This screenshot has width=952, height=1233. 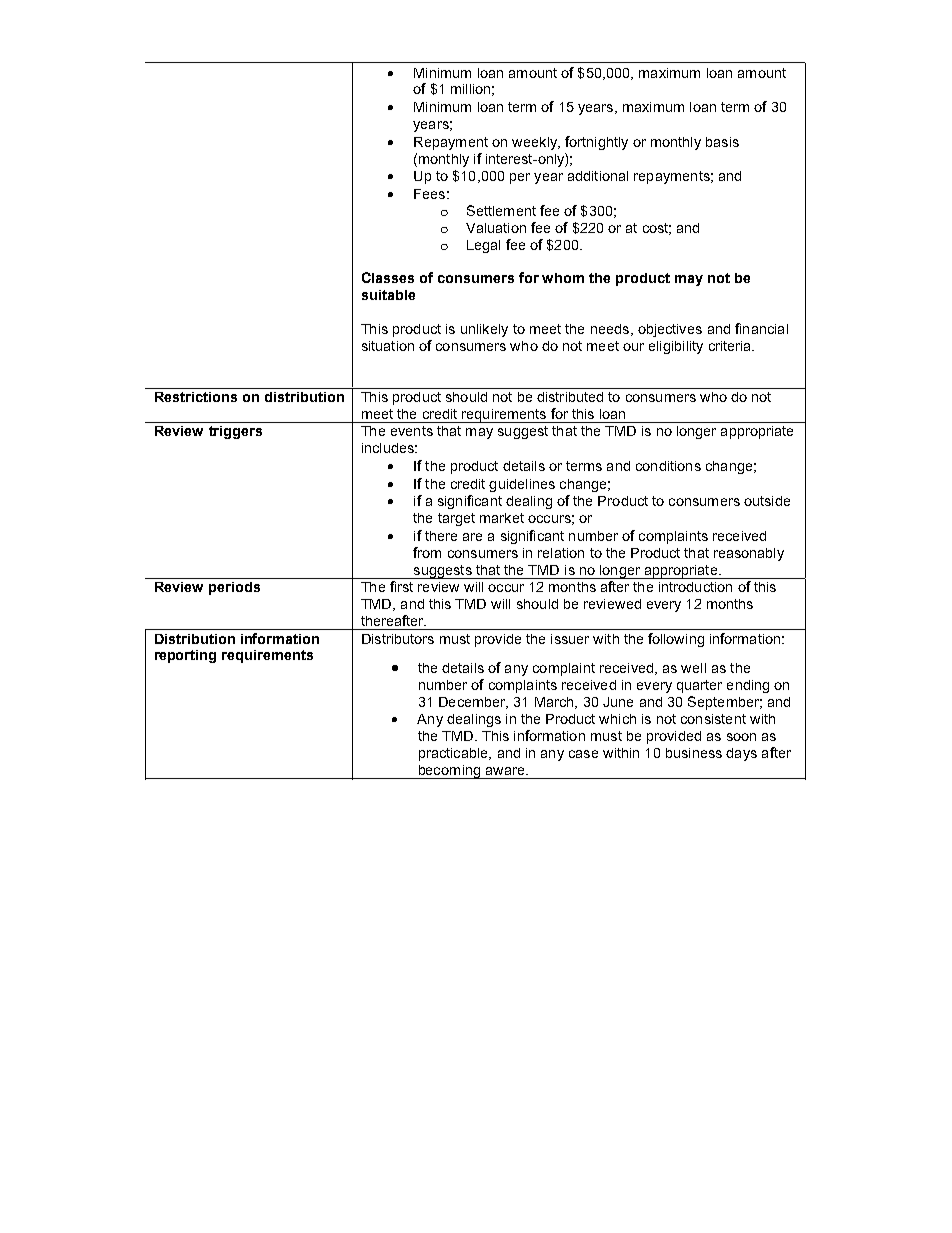 I want to click on objectives, so click(x=670, y=330).
